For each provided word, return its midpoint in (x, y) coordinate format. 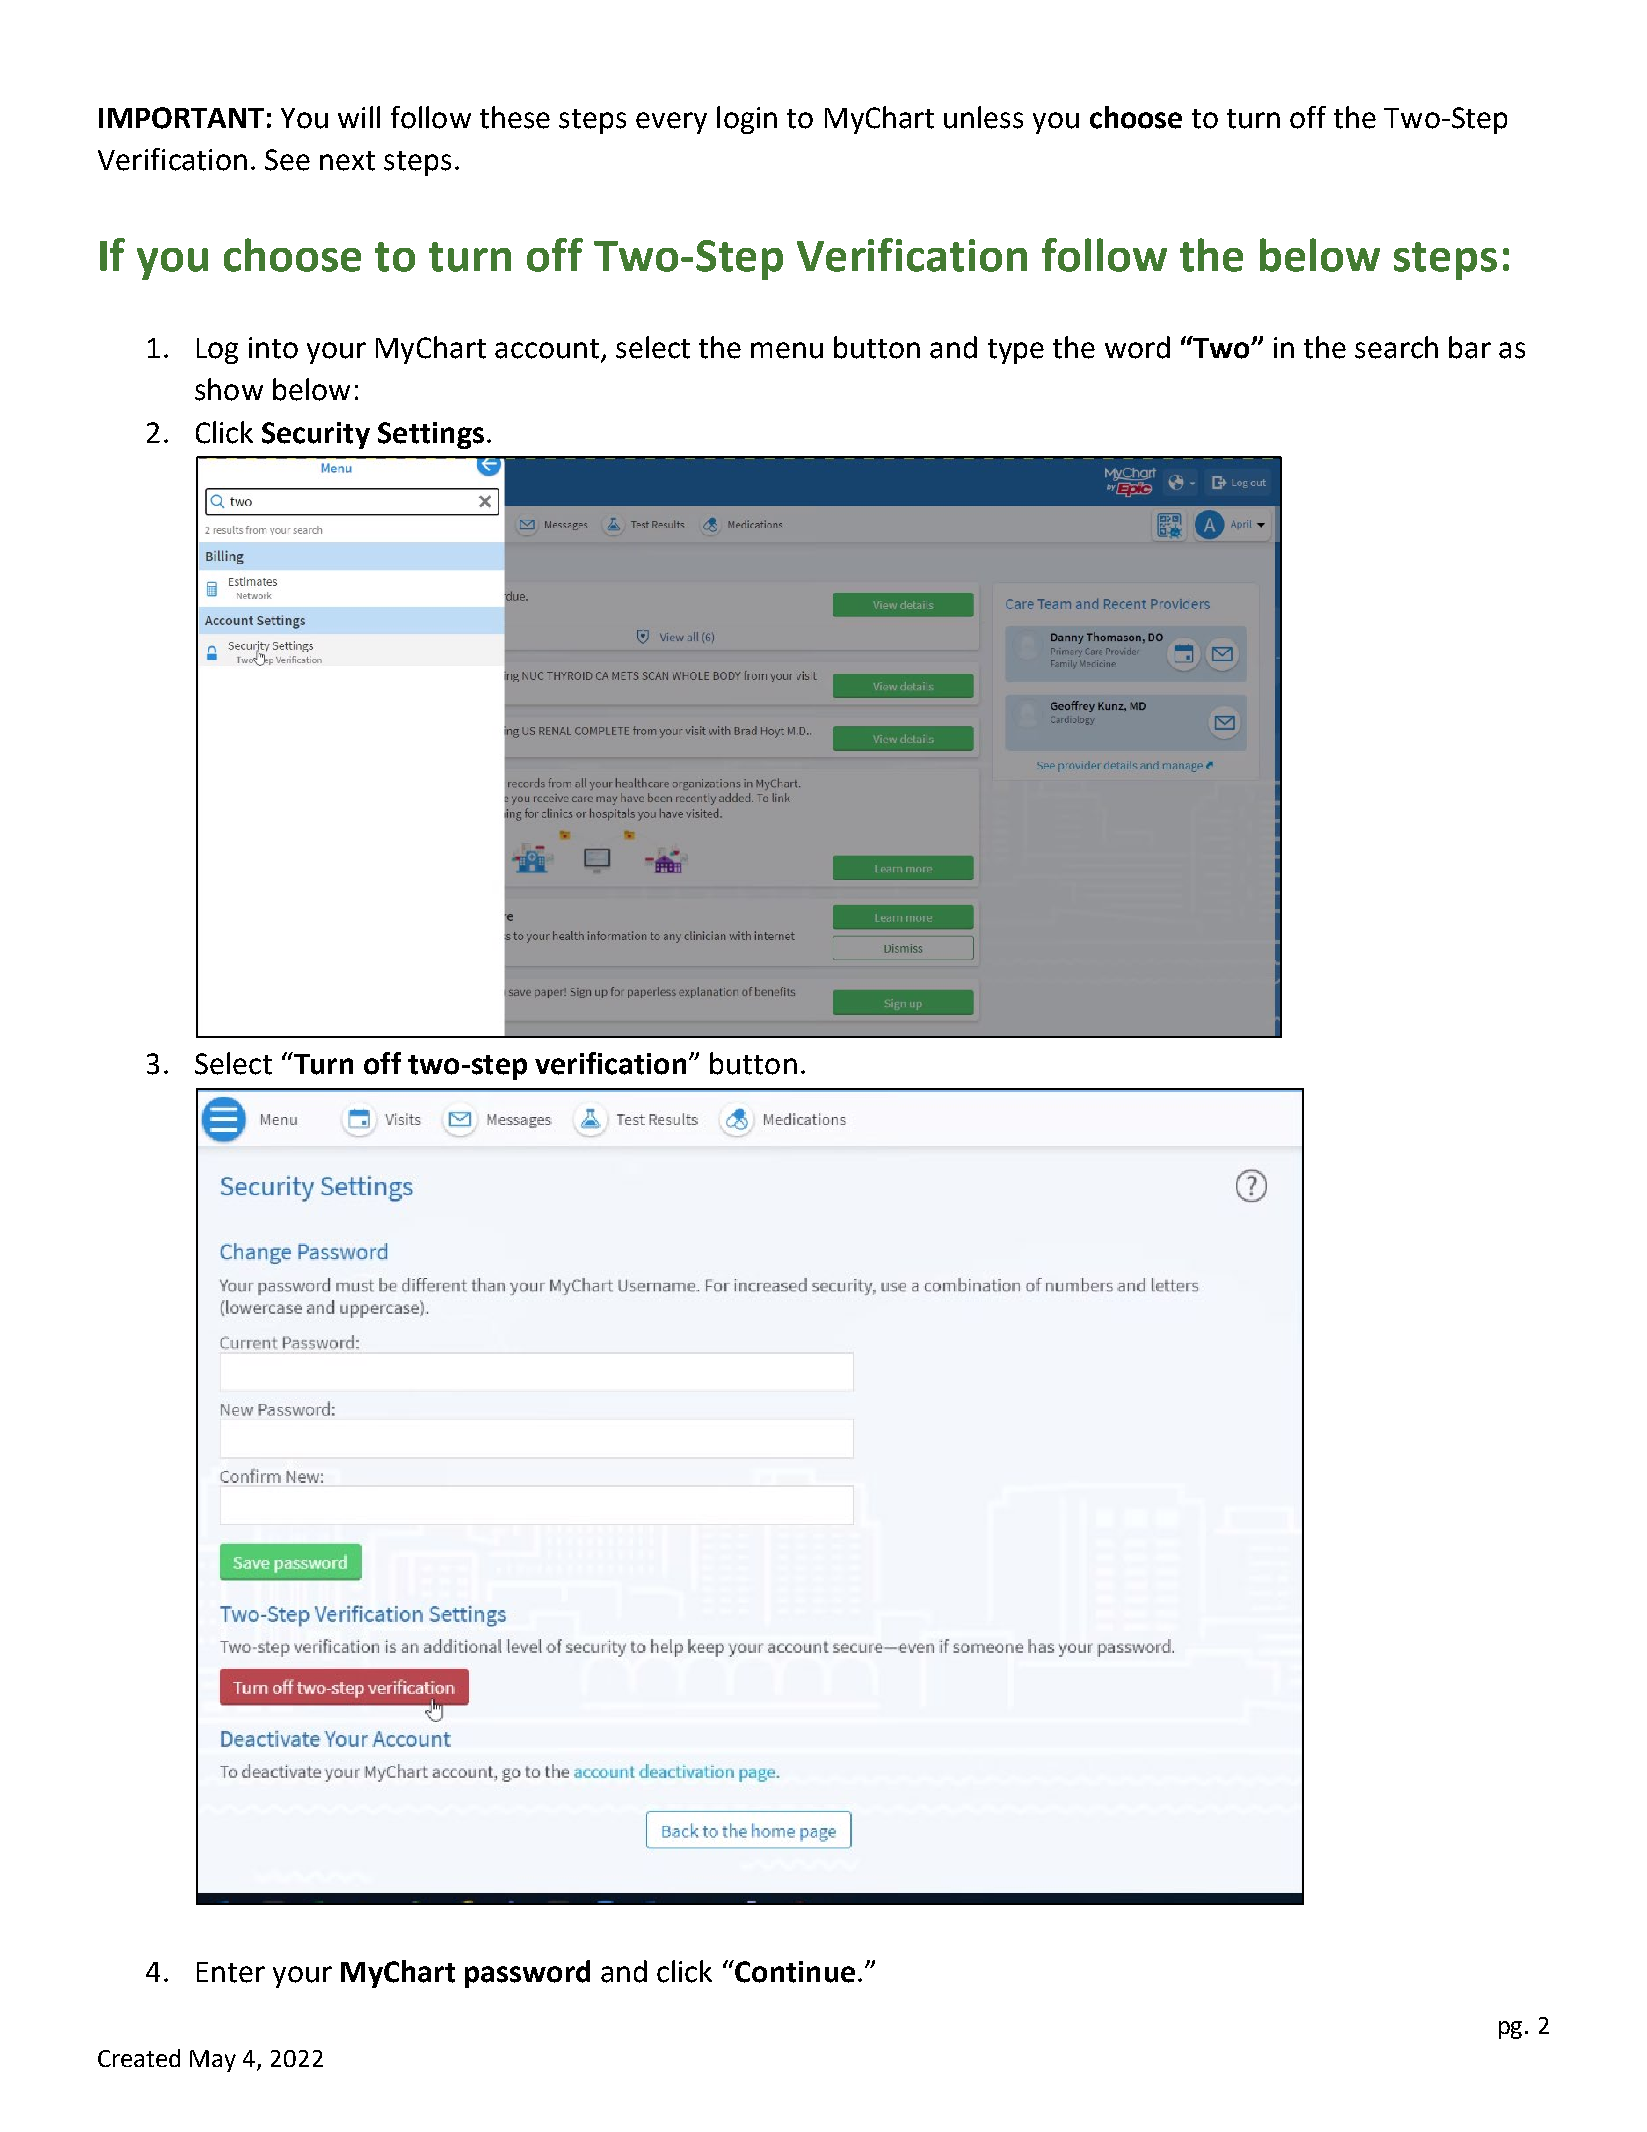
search (1396, 347)
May (213, 2061)
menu (787, 350)
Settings (431, 435)
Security (316, 435)
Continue (794, 1971)
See (287, 160)
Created (139, 2058)
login (747, 120)
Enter (231, 1972)
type (1016, 351)
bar (1470, 347)
